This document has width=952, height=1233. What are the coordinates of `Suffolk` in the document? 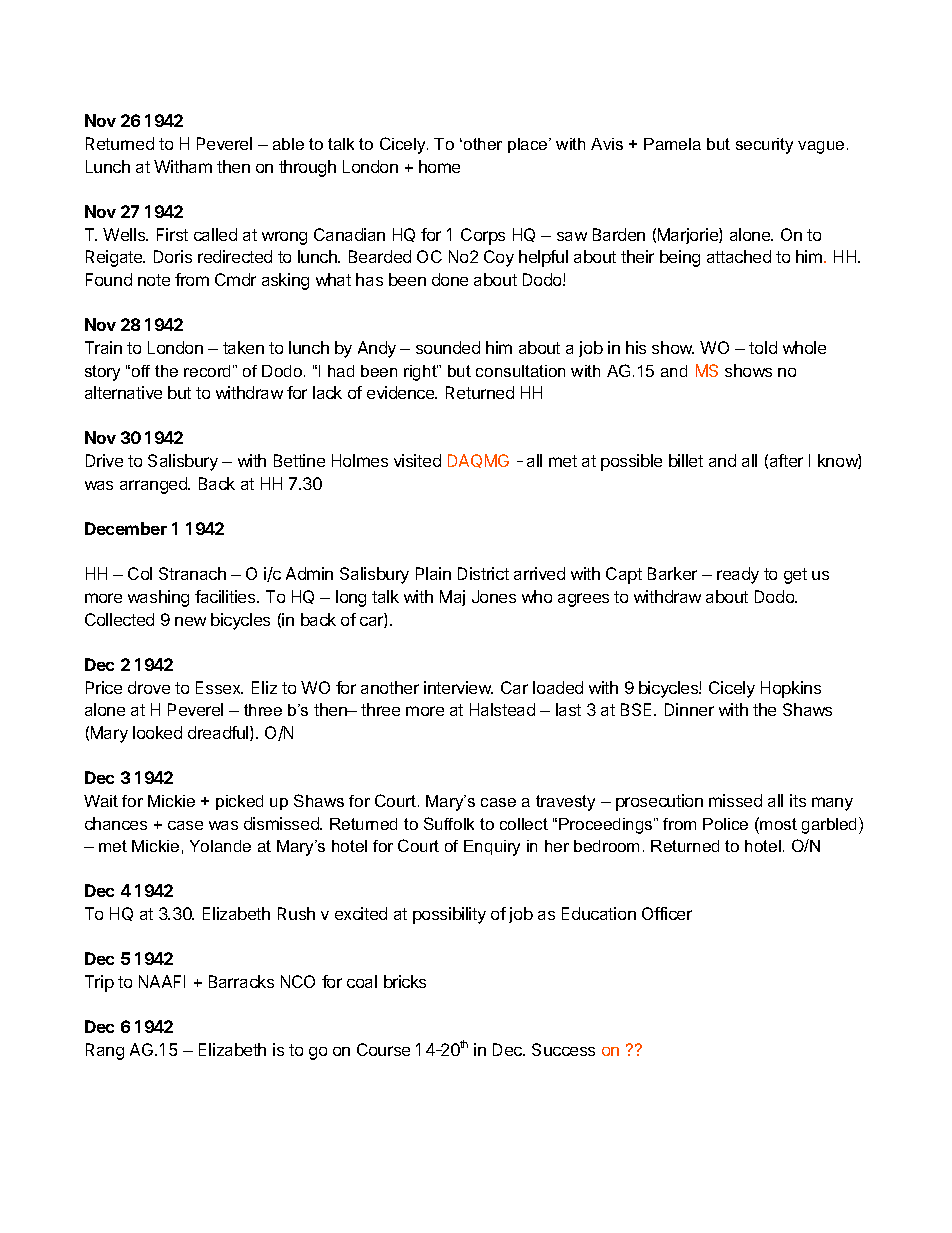 It's located at (449, 823).
